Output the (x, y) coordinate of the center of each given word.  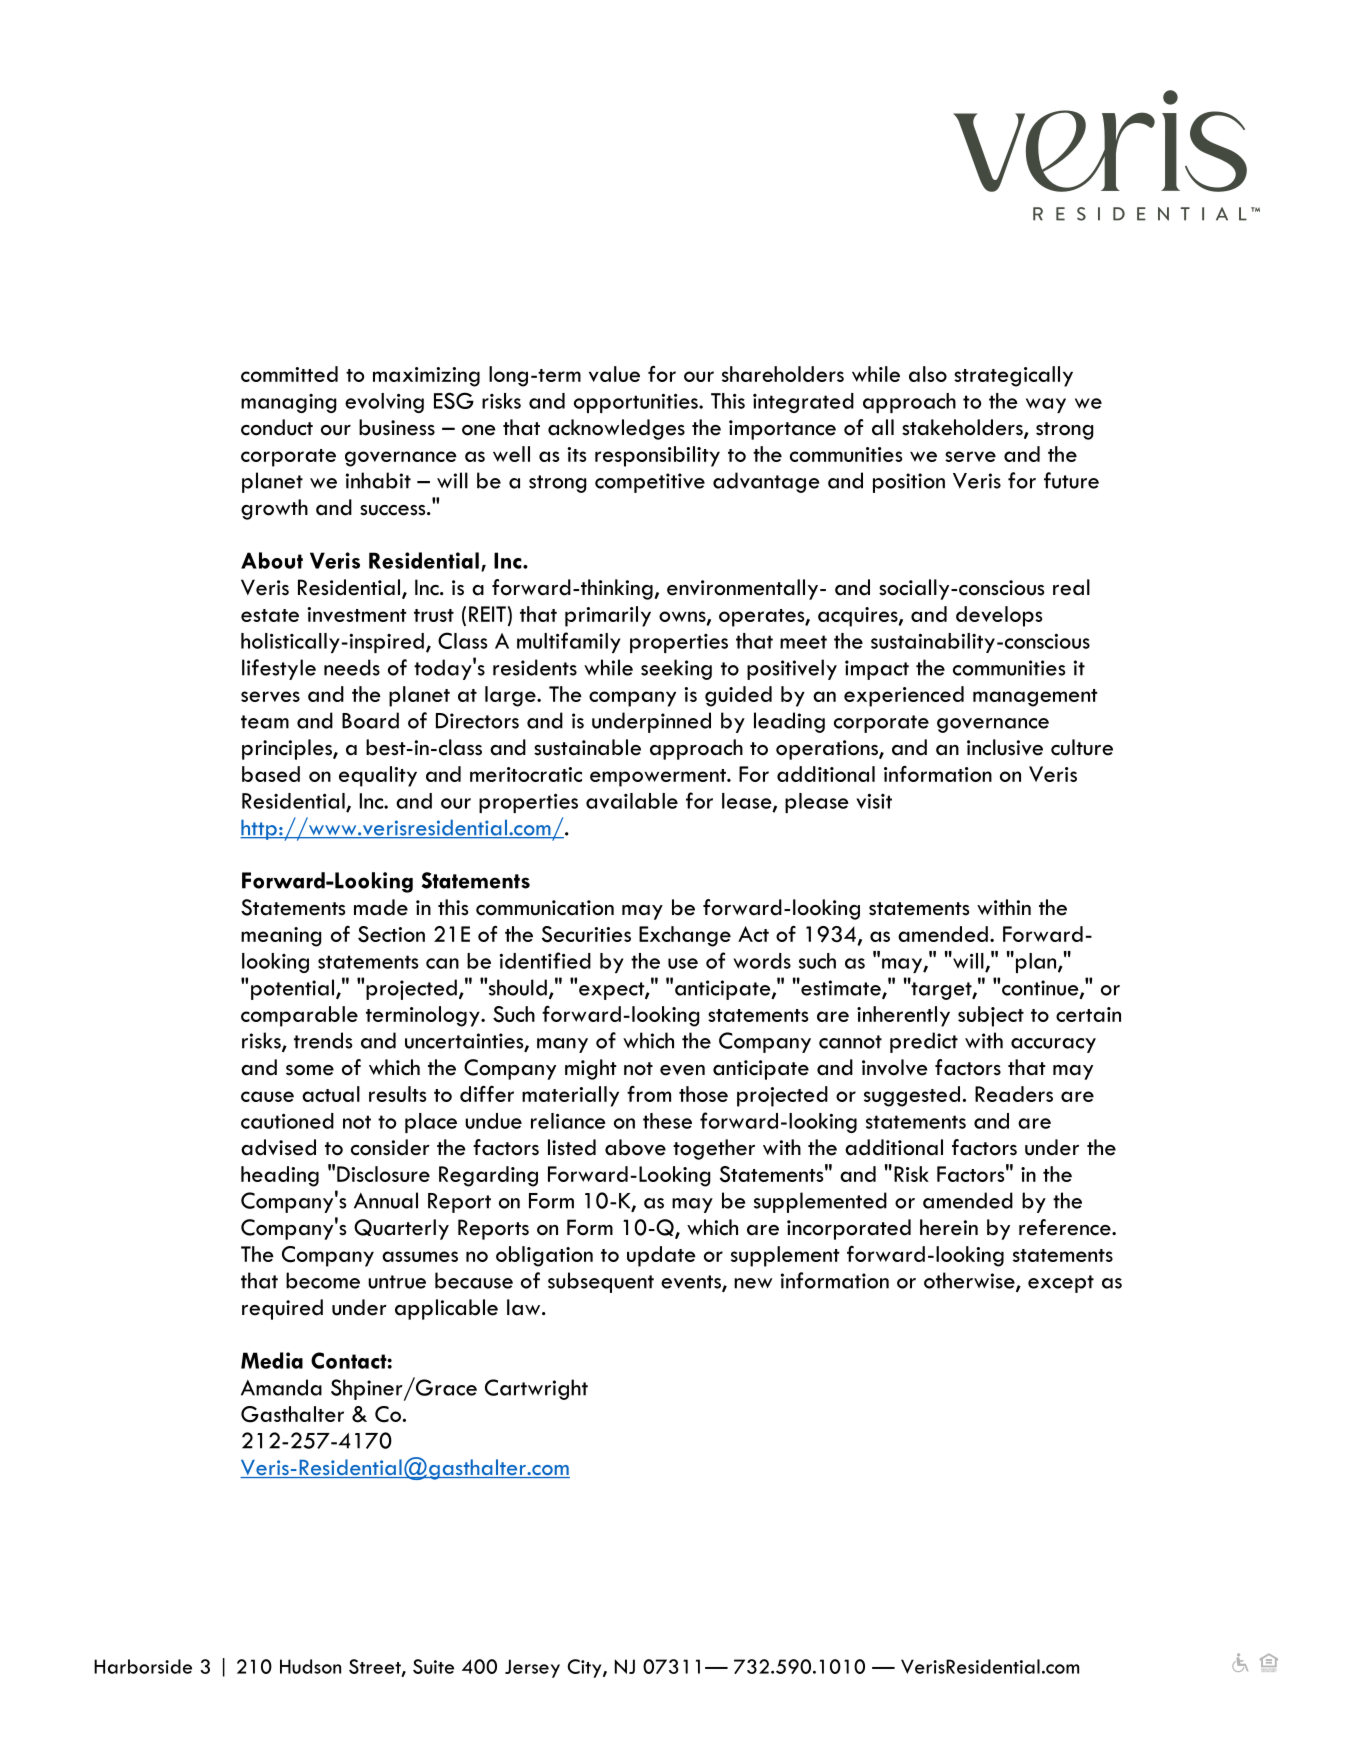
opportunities (637, 403)
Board (370, 720)
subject (991, 1016)
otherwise (970, 1281)
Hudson (310, 1666)
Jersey (532, 1668)
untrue (397, 1282)
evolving (384, 403)
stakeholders (963, 428)
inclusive (1005, 747)
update (661, 1256)
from (649, 1094)
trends (323, 1040)
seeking (676, 669)
